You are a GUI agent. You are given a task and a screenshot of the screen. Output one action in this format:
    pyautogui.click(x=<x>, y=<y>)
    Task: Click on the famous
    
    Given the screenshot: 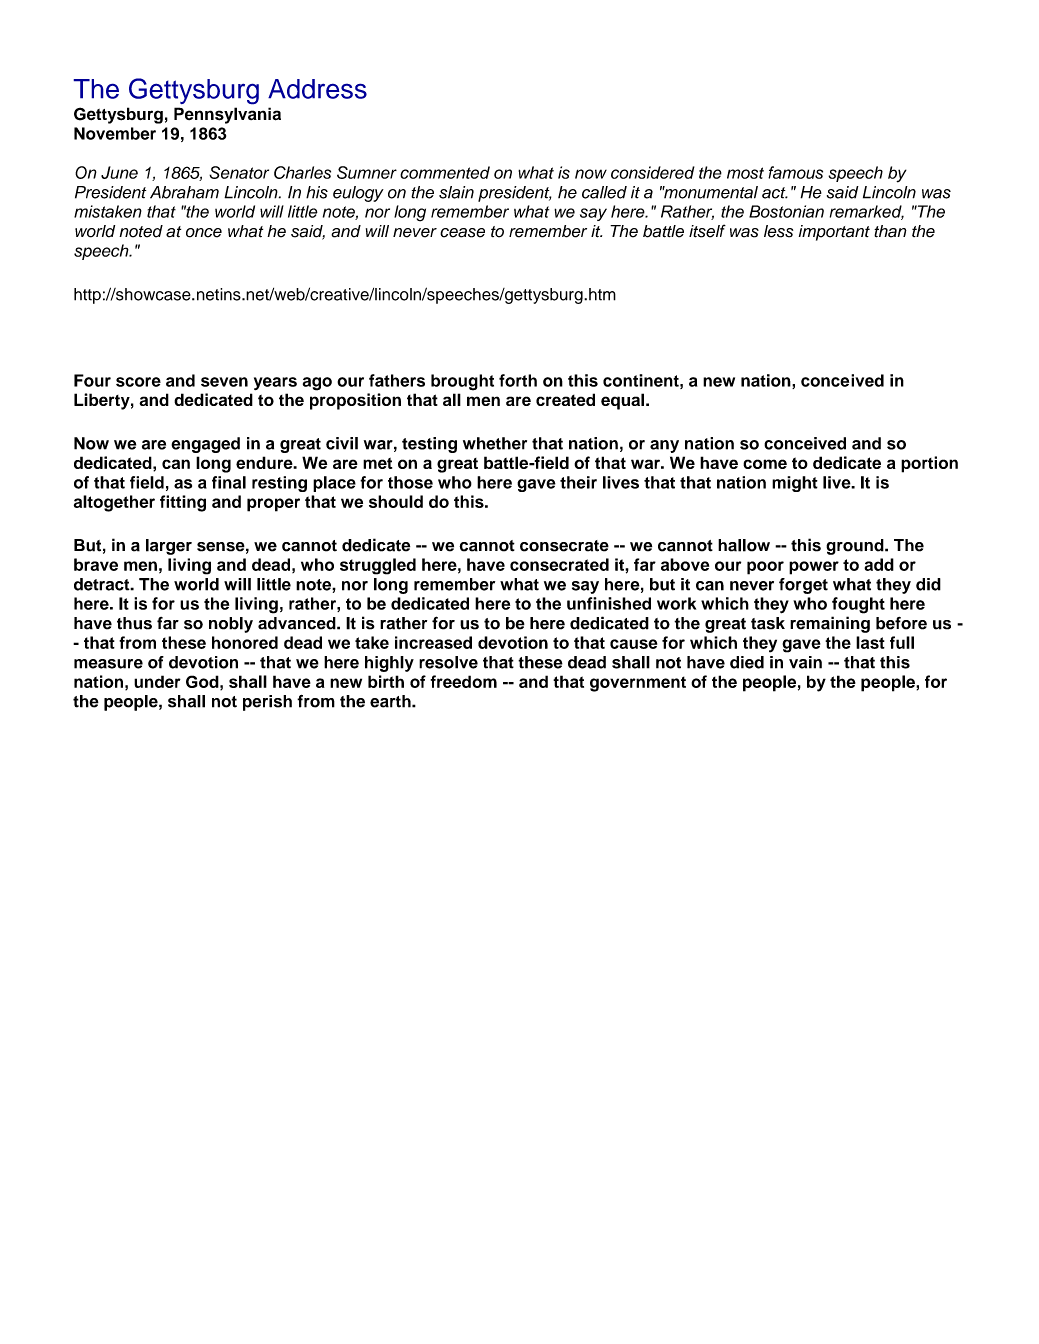 What is the action you would take?
    pyautogui.click(x=795, y=172)
